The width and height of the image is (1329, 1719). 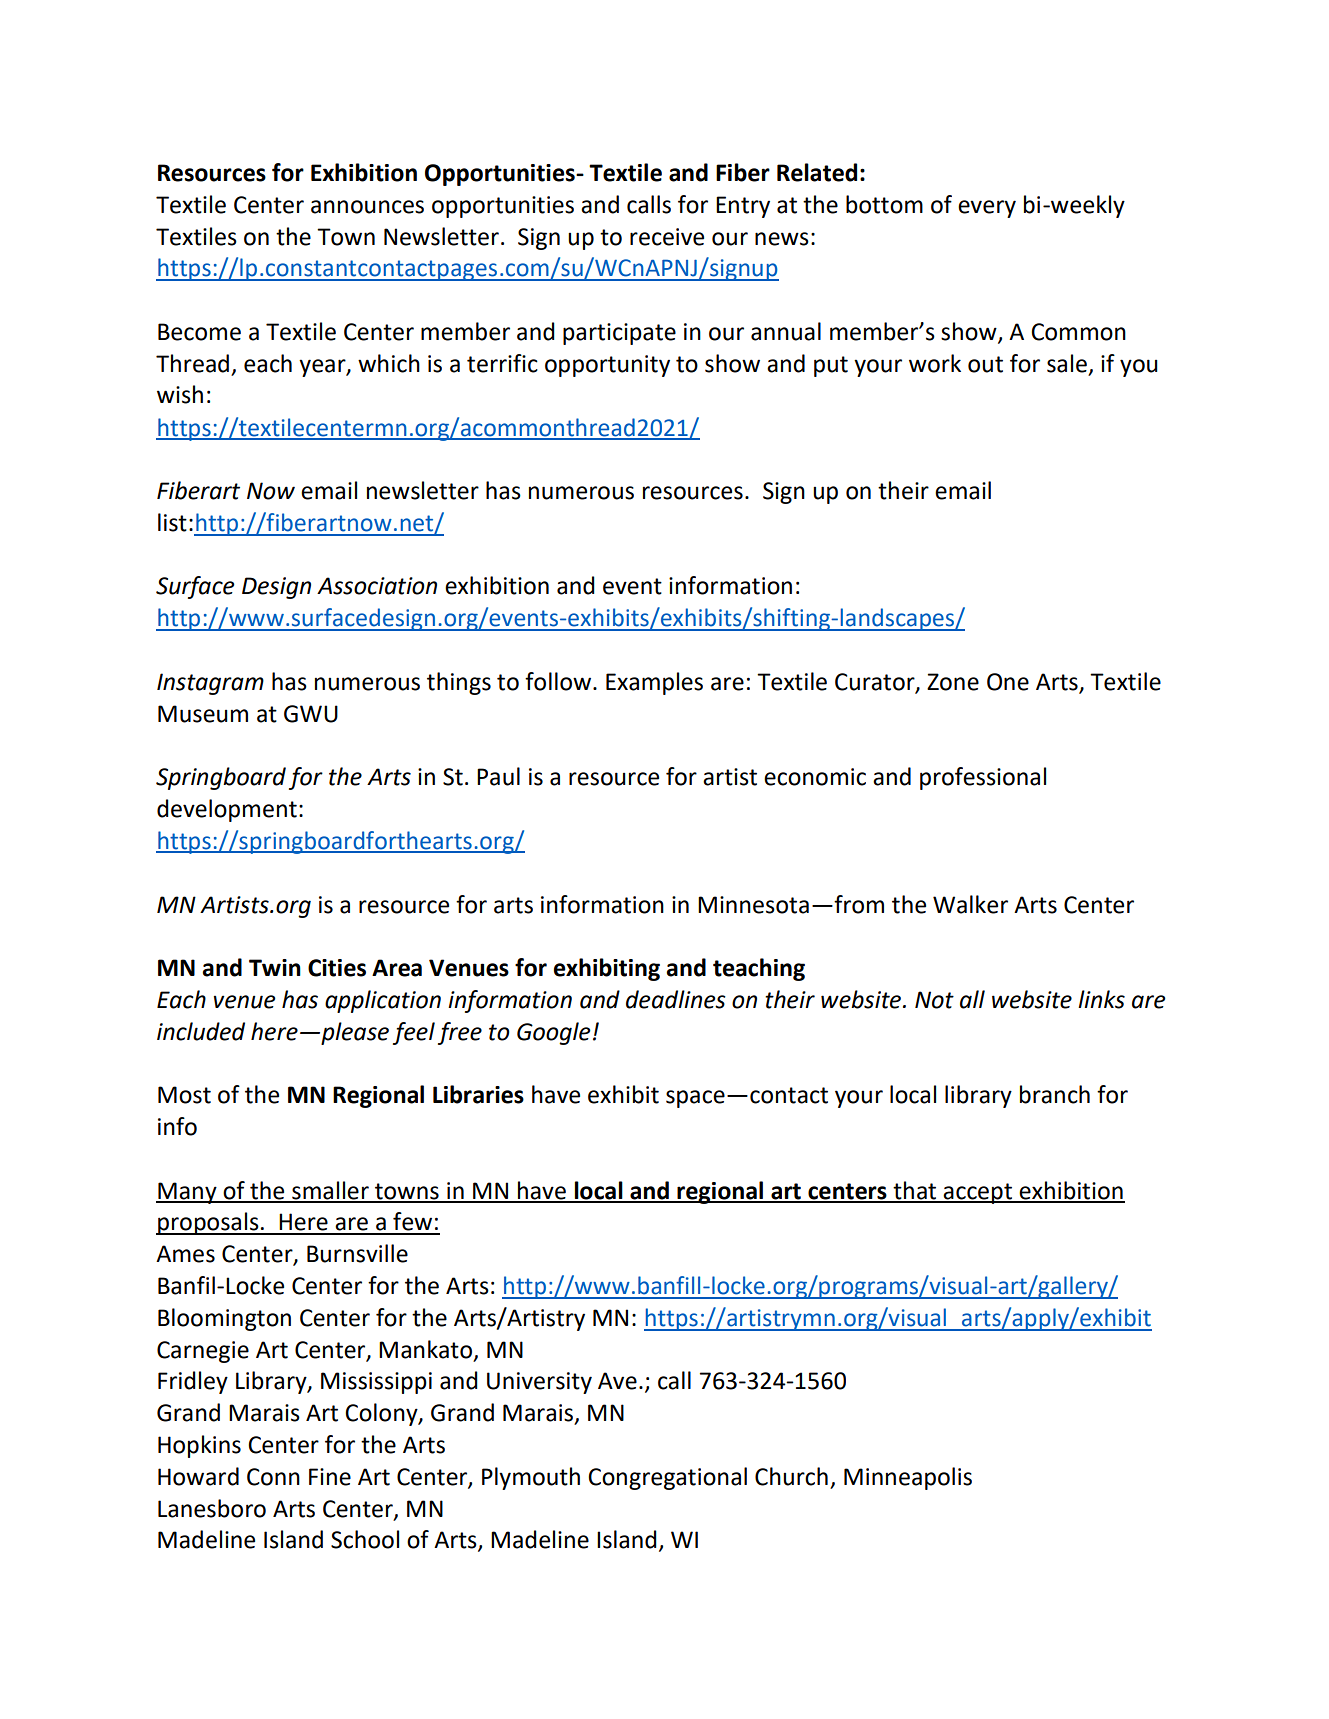 I want to click on proposals, so click(x=208, y=1223).
